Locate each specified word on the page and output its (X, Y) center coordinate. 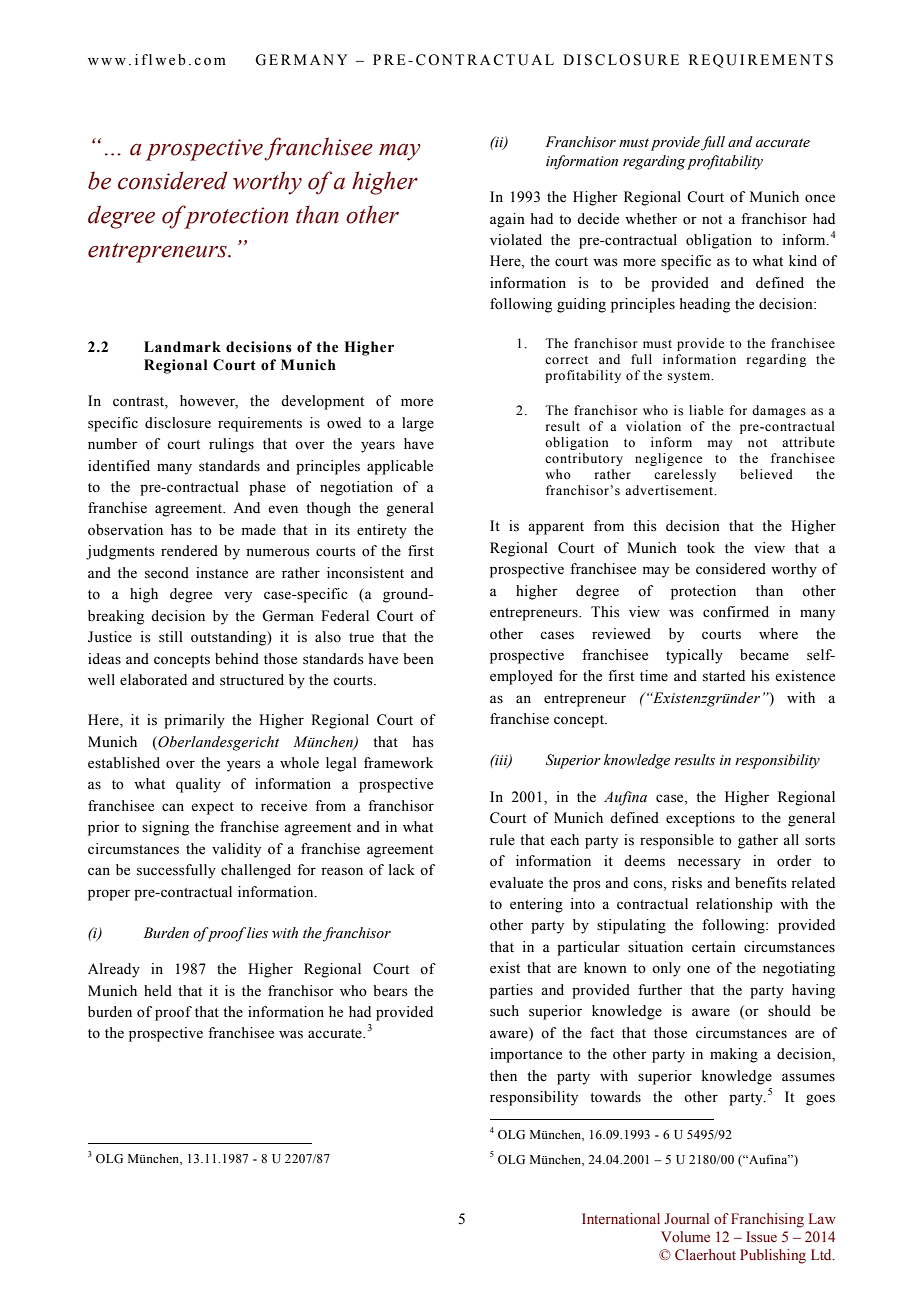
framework (398, 763)
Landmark (182, 347)
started (724, 676)
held (158, 991)
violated (516, 240)
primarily (194, 721)
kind (803, 260)
